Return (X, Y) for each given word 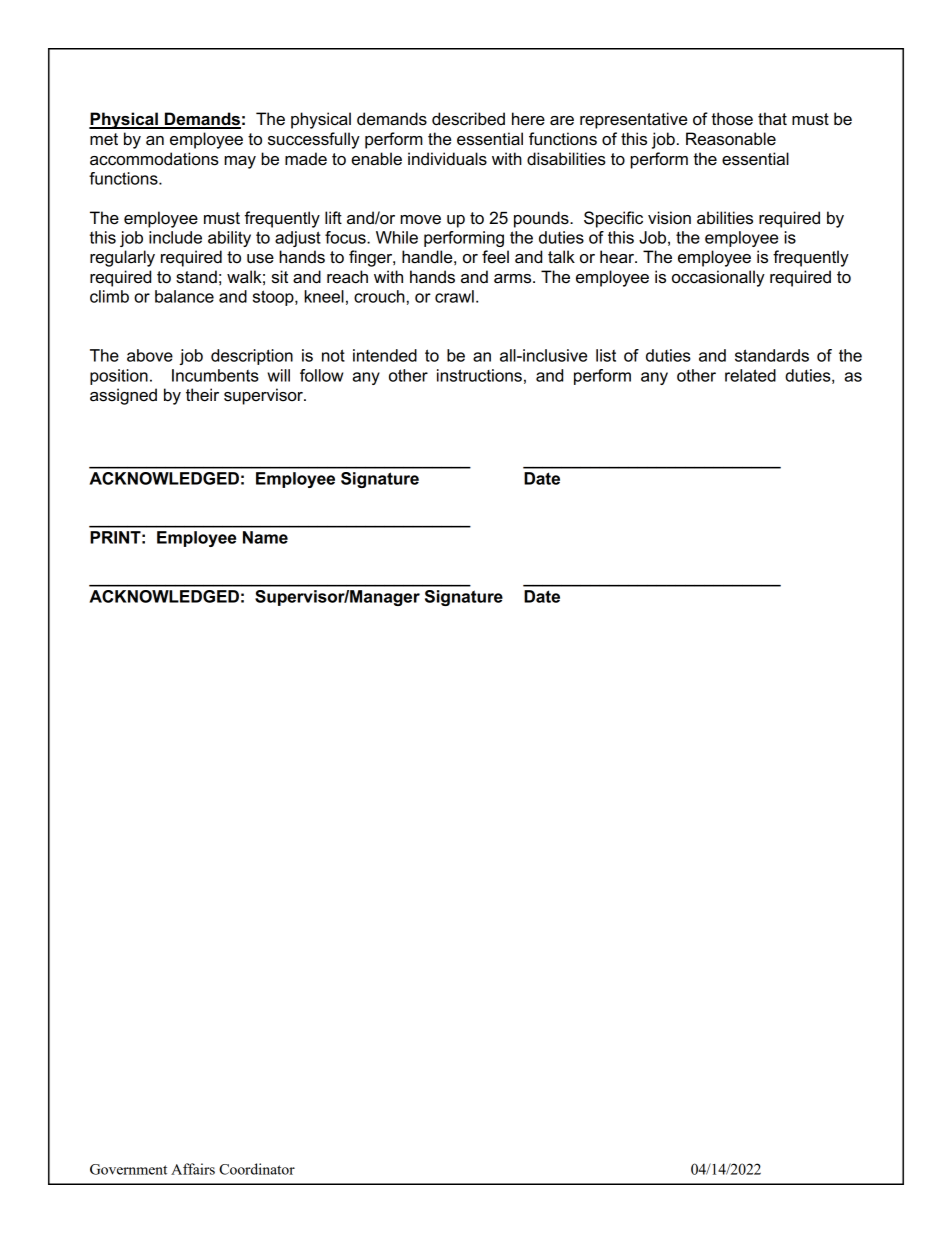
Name (265, 537)
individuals (447, 159)
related (750, 375)
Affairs (193, 1169)
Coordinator (257, 1169)
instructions (479, 375)
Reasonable (731, 139)
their (202, 395)
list (606, 355)
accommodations (154, 159)
